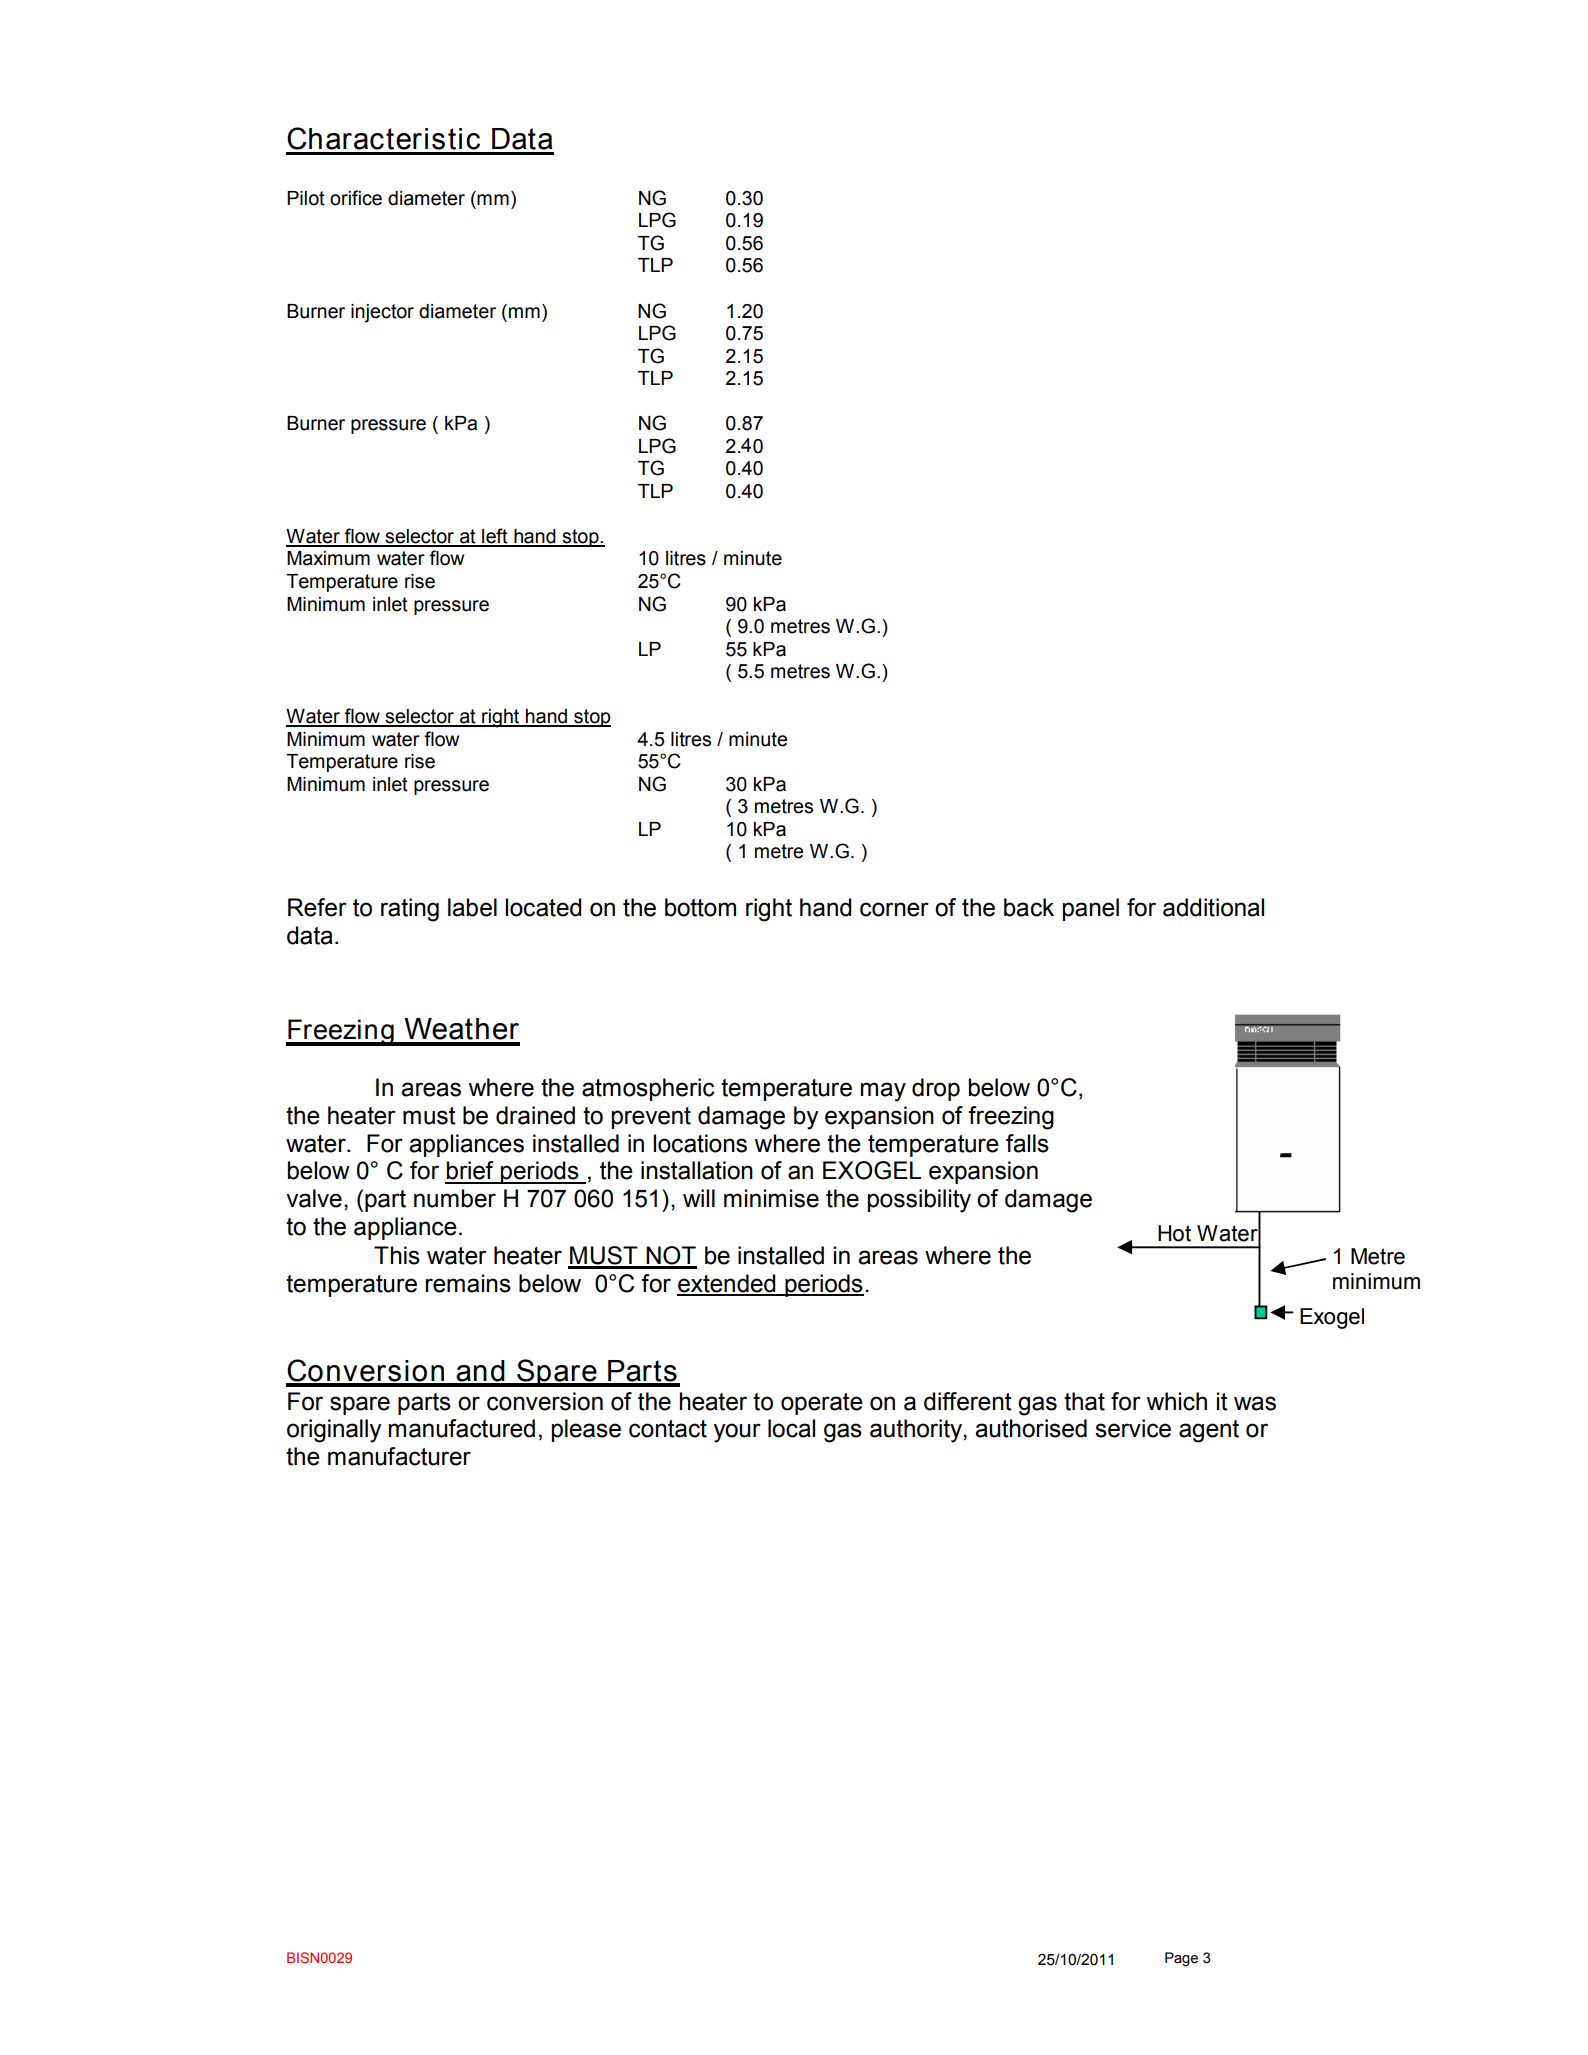 The width and height of the document is (1588, 2055). What do you see at coordinates (399, 1456) in the document?
I see `manufacturer` at bounding box center [399, 1456].
